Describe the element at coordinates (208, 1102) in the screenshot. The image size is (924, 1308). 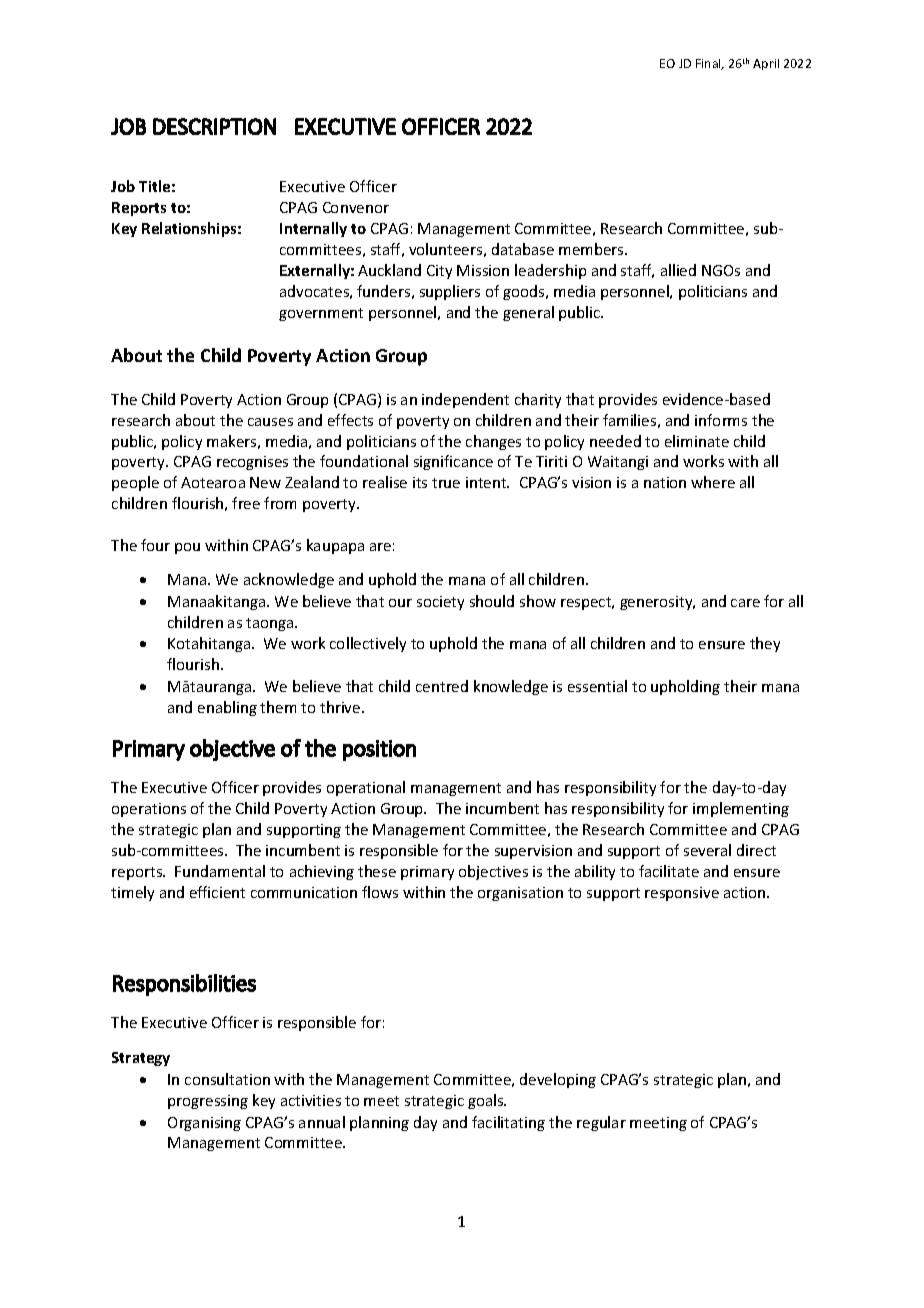
I see `progressing` at that location.
